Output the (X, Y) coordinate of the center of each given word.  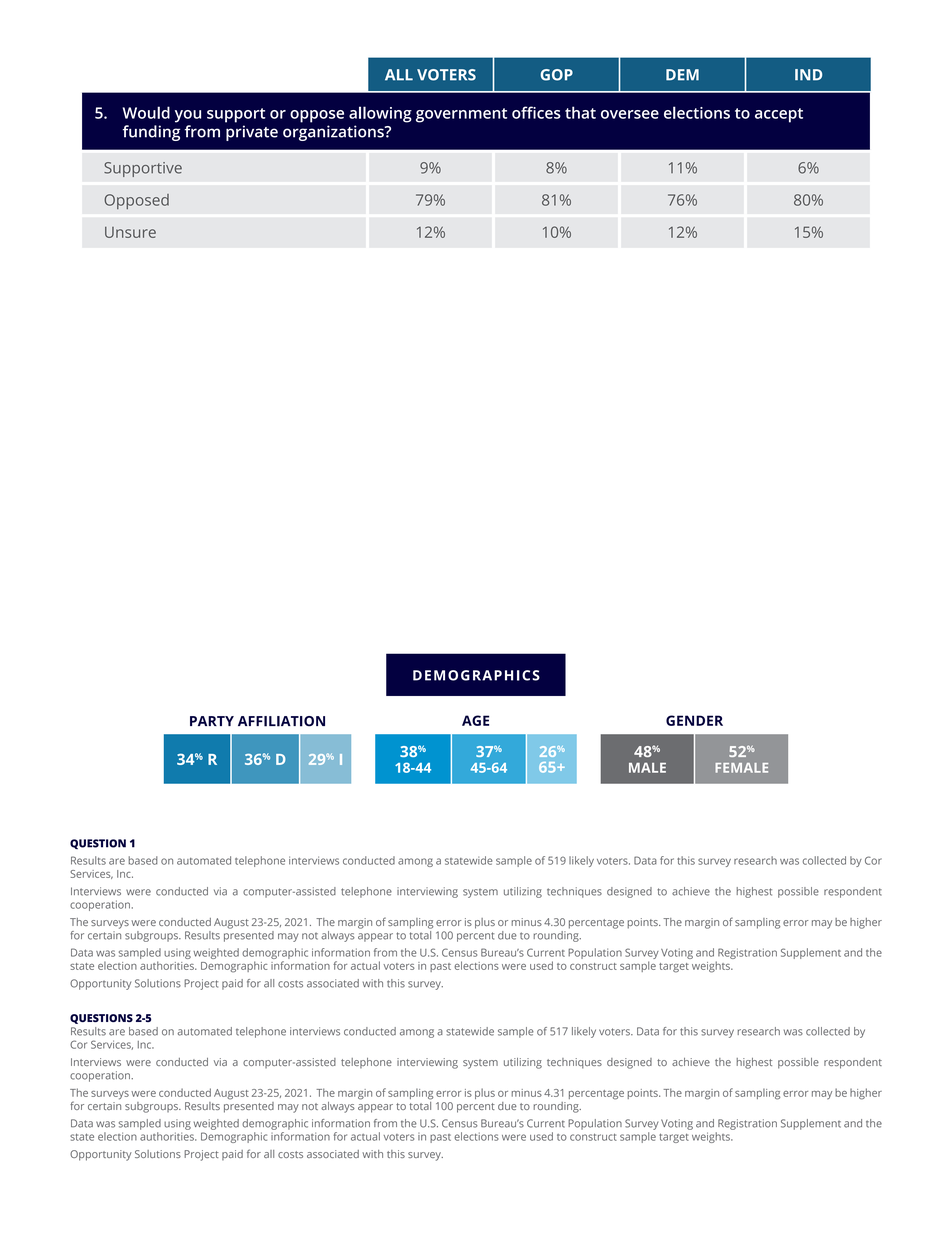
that (580, 112)
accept (779, 115)
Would (146, 112)
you (188, 116)
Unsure (130, 232)
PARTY (212, 721)
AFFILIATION (281, 721)
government (461, 115)
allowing (380, 114)
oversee (630, 114)
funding (151, 133)
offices (536, 112)
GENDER (694, 720)
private (252, 133)
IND (808, 75)
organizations (334, 133)
